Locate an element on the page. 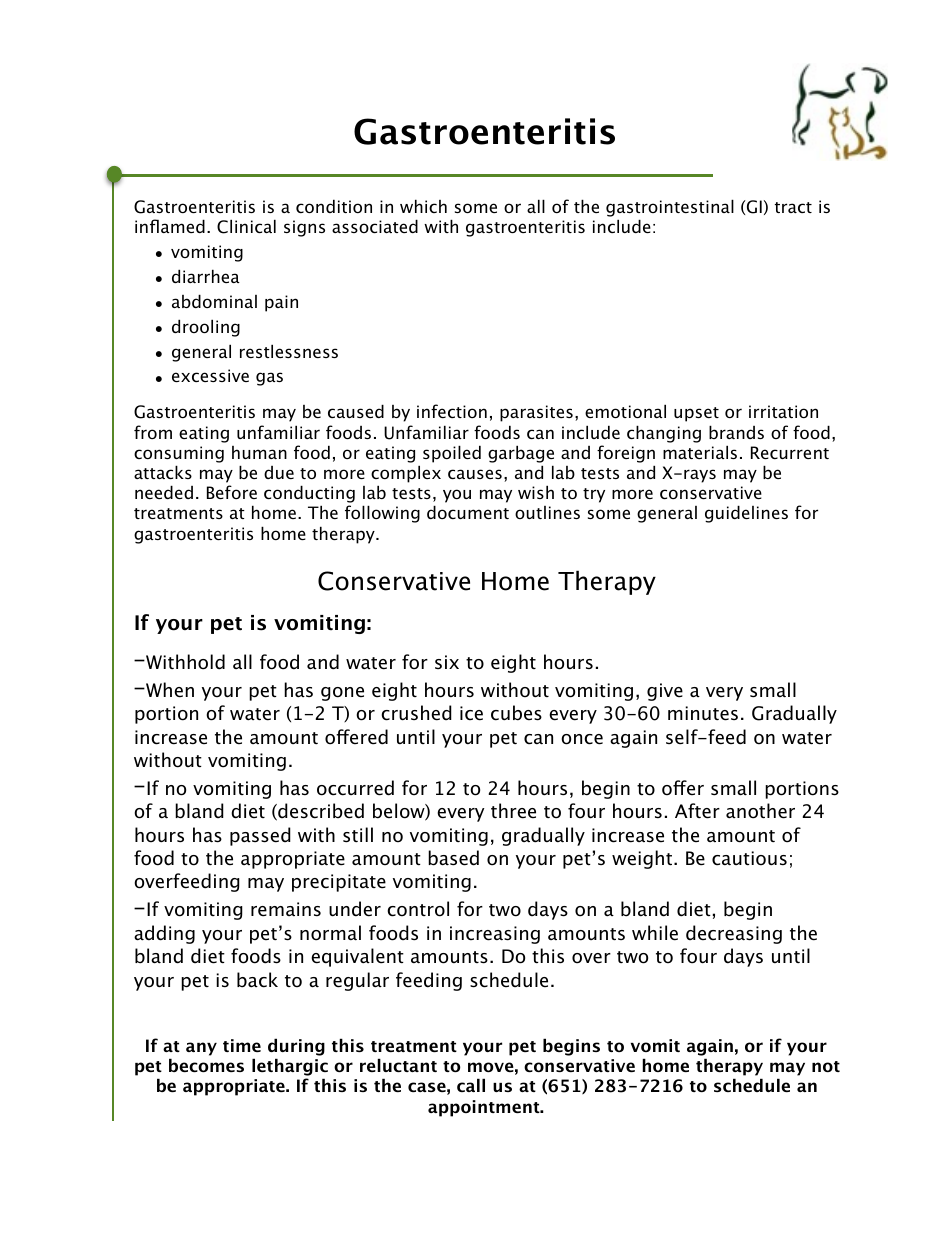 This document has width=952, height=1233. decreasing is located at coordinates (734, 934).
